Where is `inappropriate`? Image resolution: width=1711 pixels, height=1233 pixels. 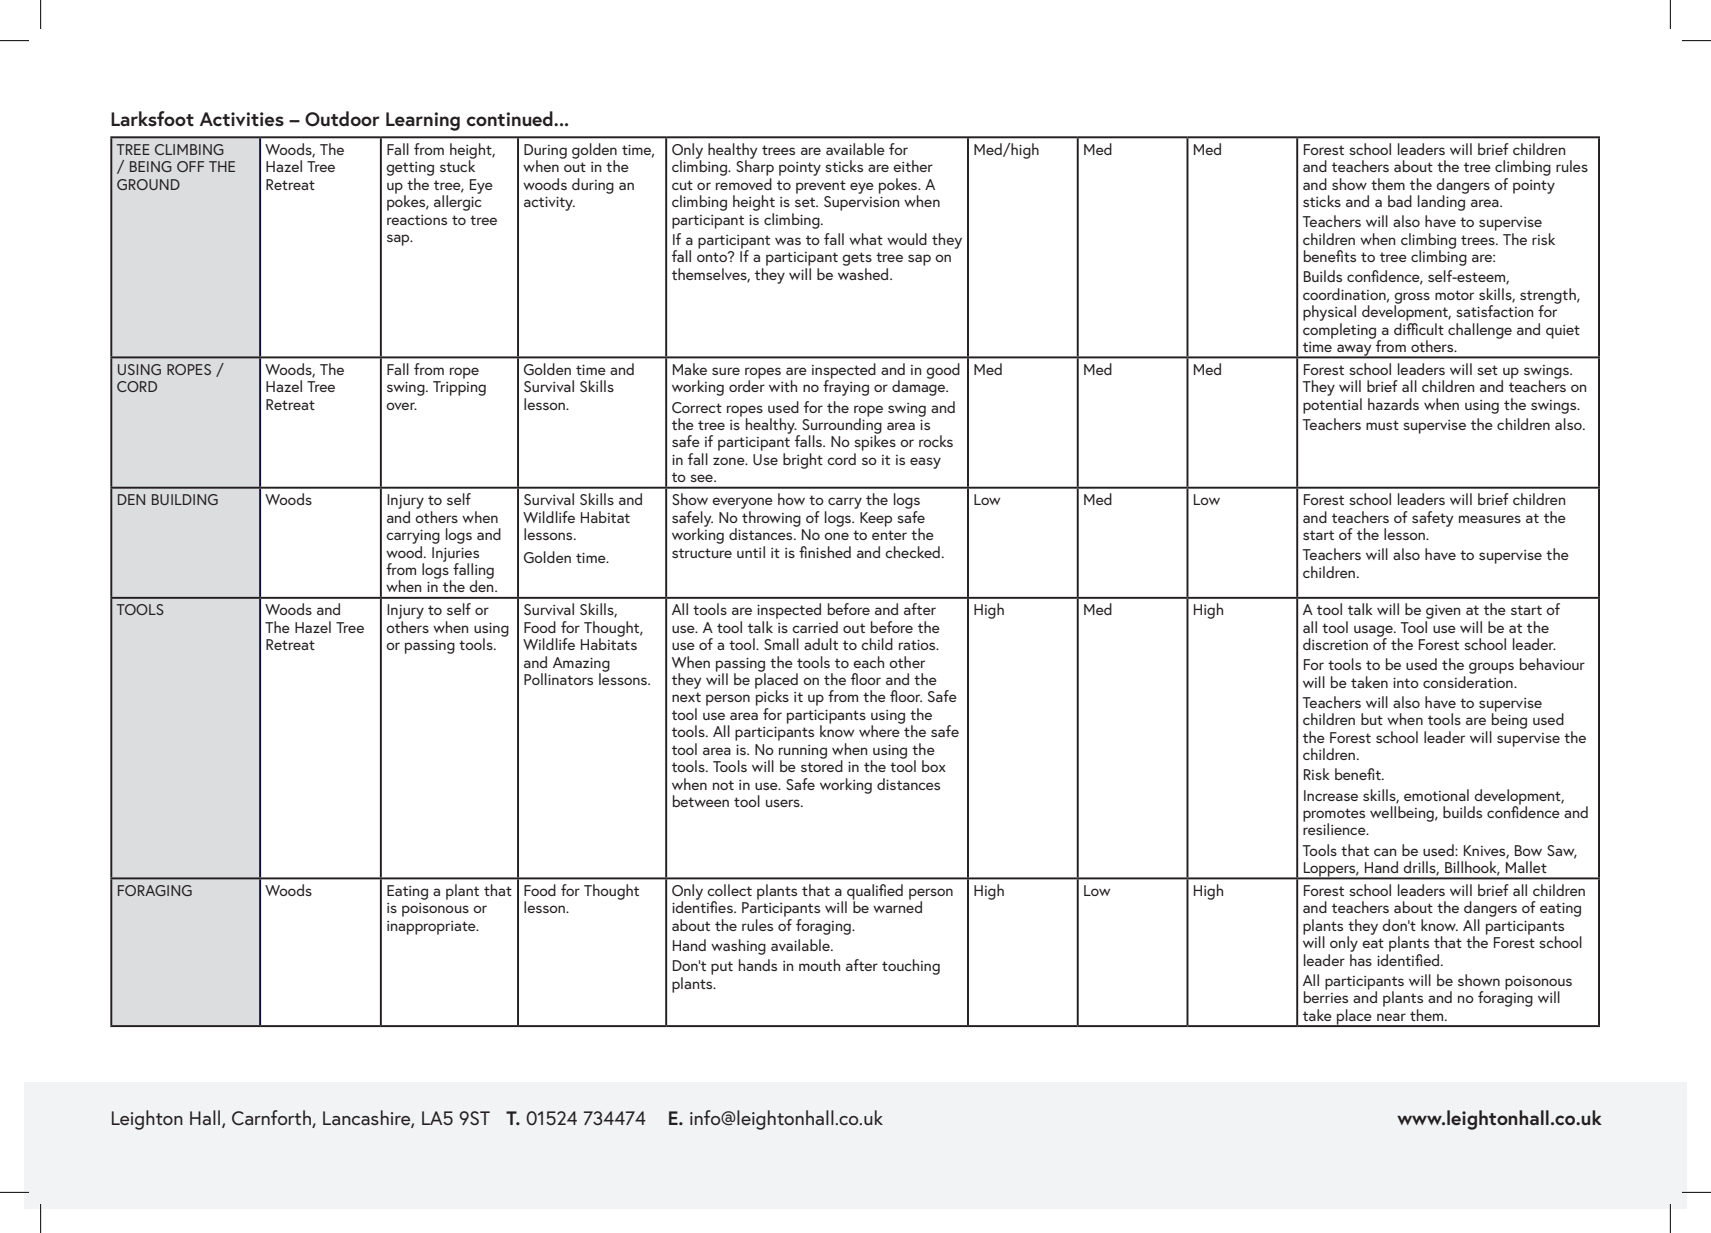
inappropriate is located at coordinates (432, 928).
